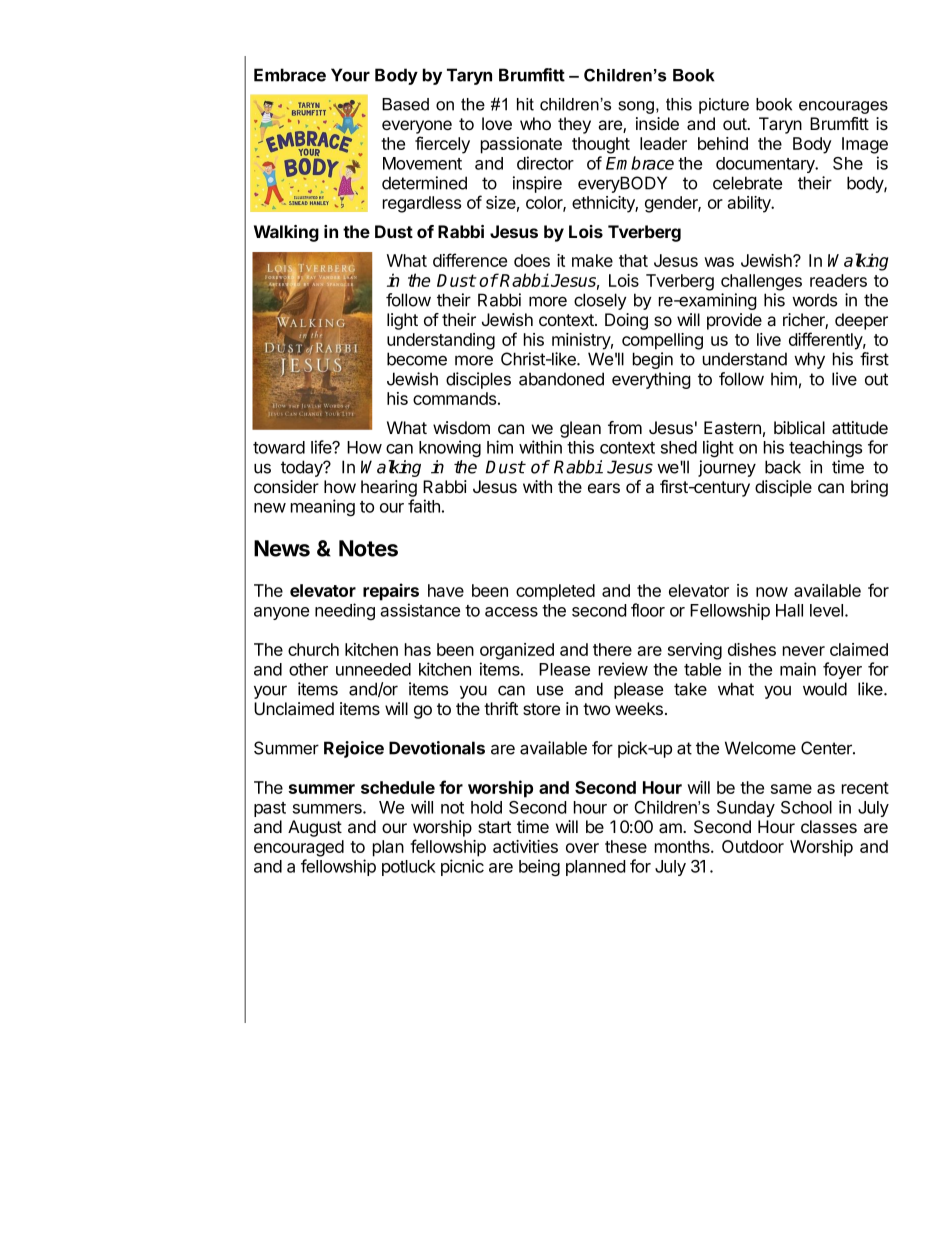 This image has height=1233, width=952. What do you see at coordinates (843, 107) in the image?
I see `encourages` at bounding box center [843, 107].
